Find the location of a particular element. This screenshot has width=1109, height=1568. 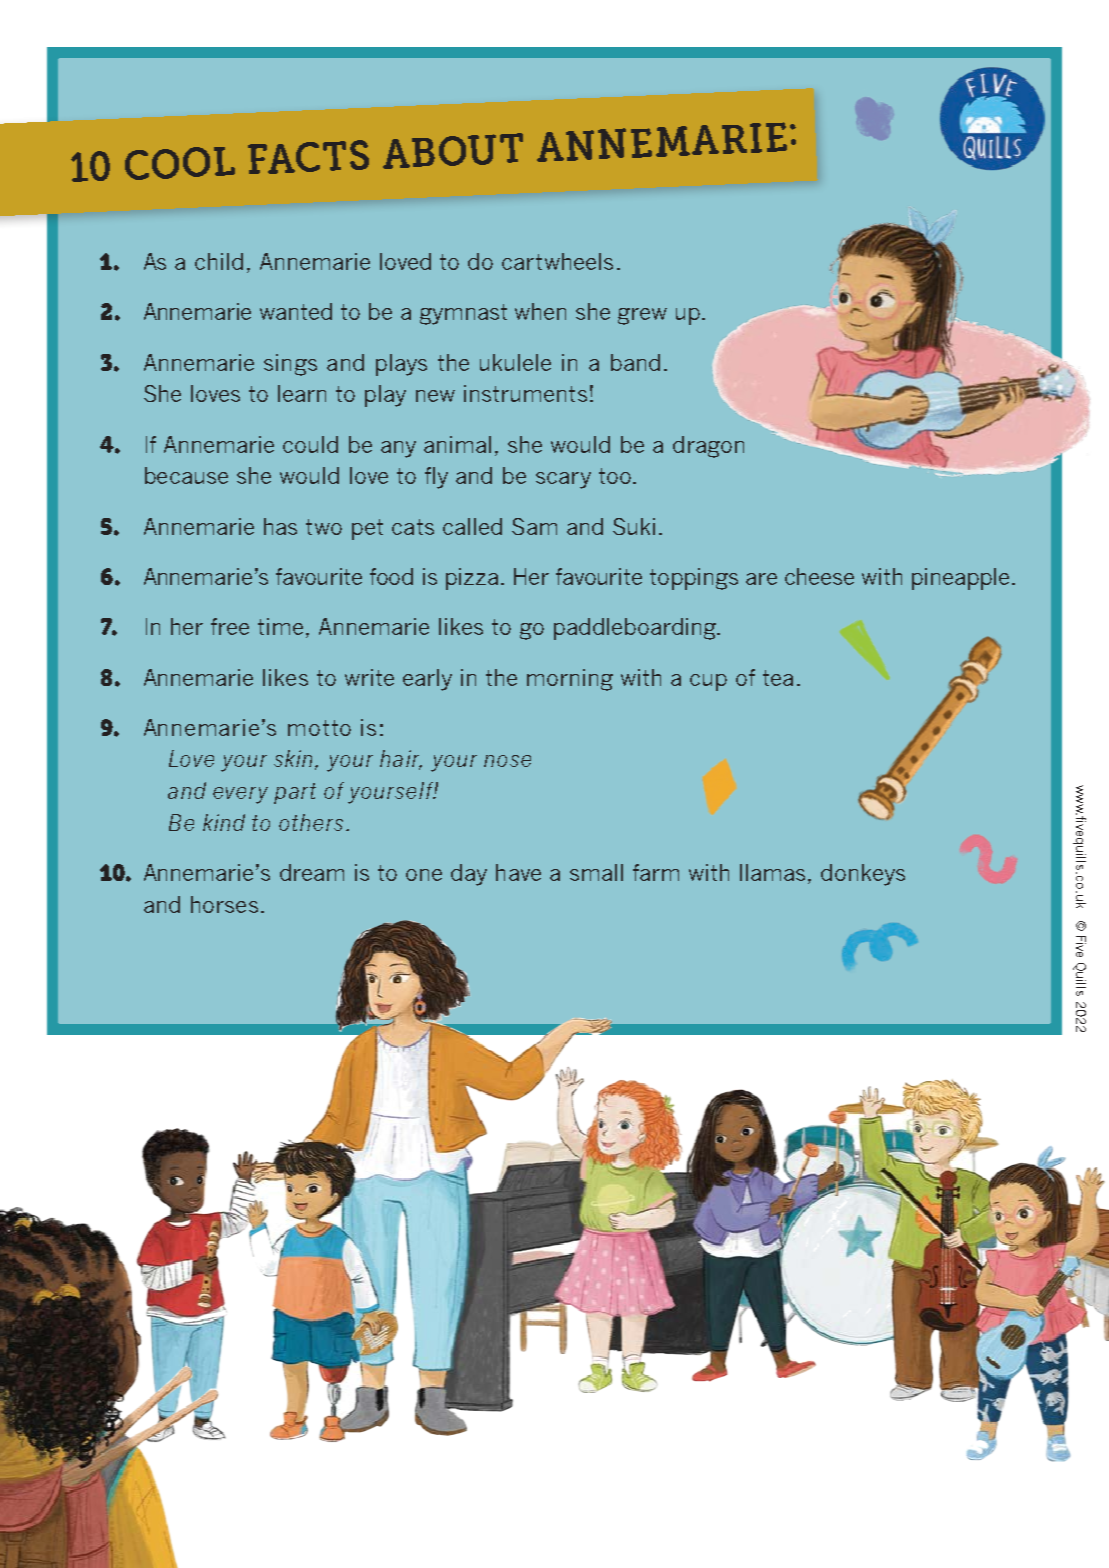

wanted is located at coordinates (296, 311).
